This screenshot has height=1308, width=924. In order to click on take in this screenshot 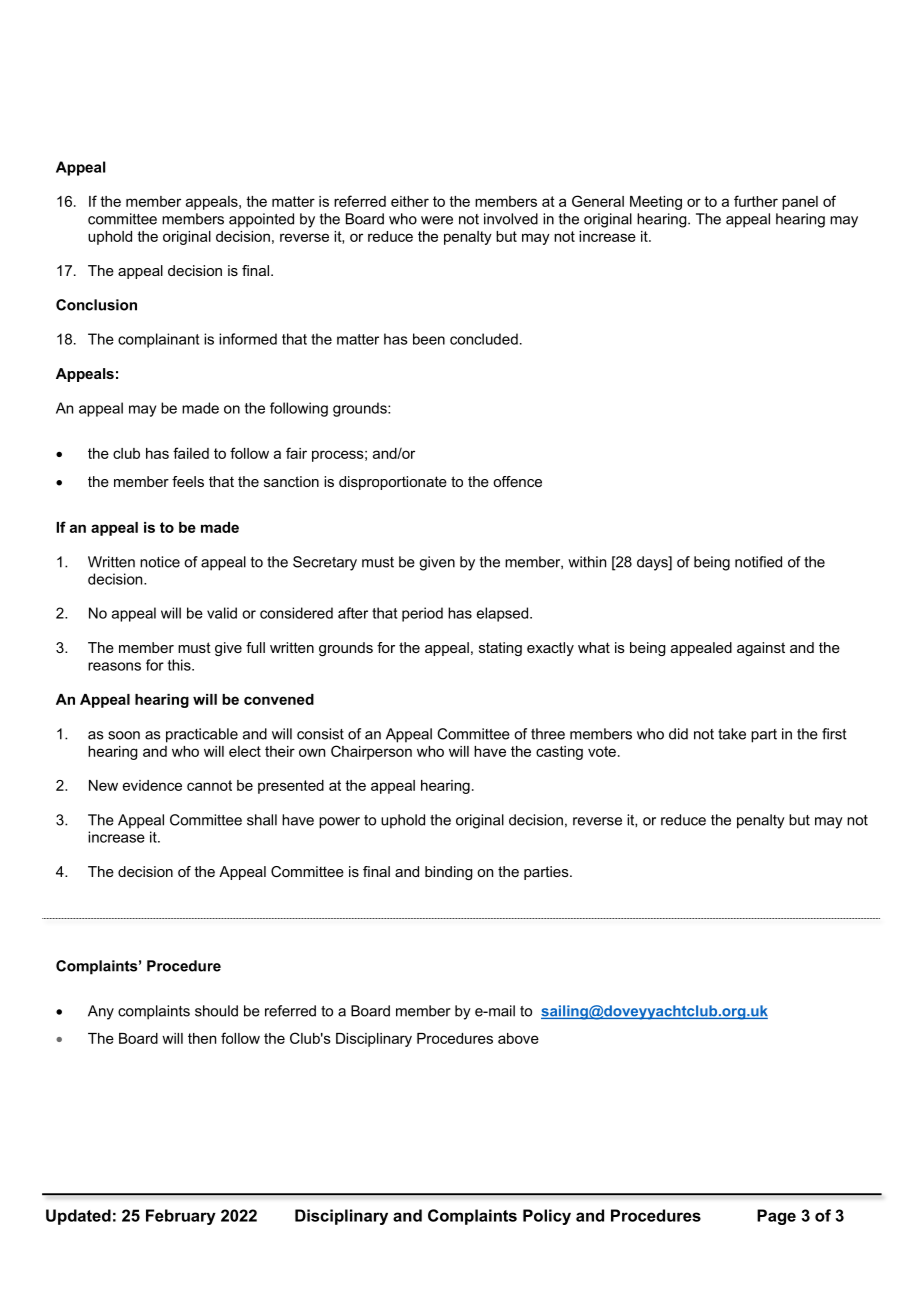, I will do `click(732, 734)`.
